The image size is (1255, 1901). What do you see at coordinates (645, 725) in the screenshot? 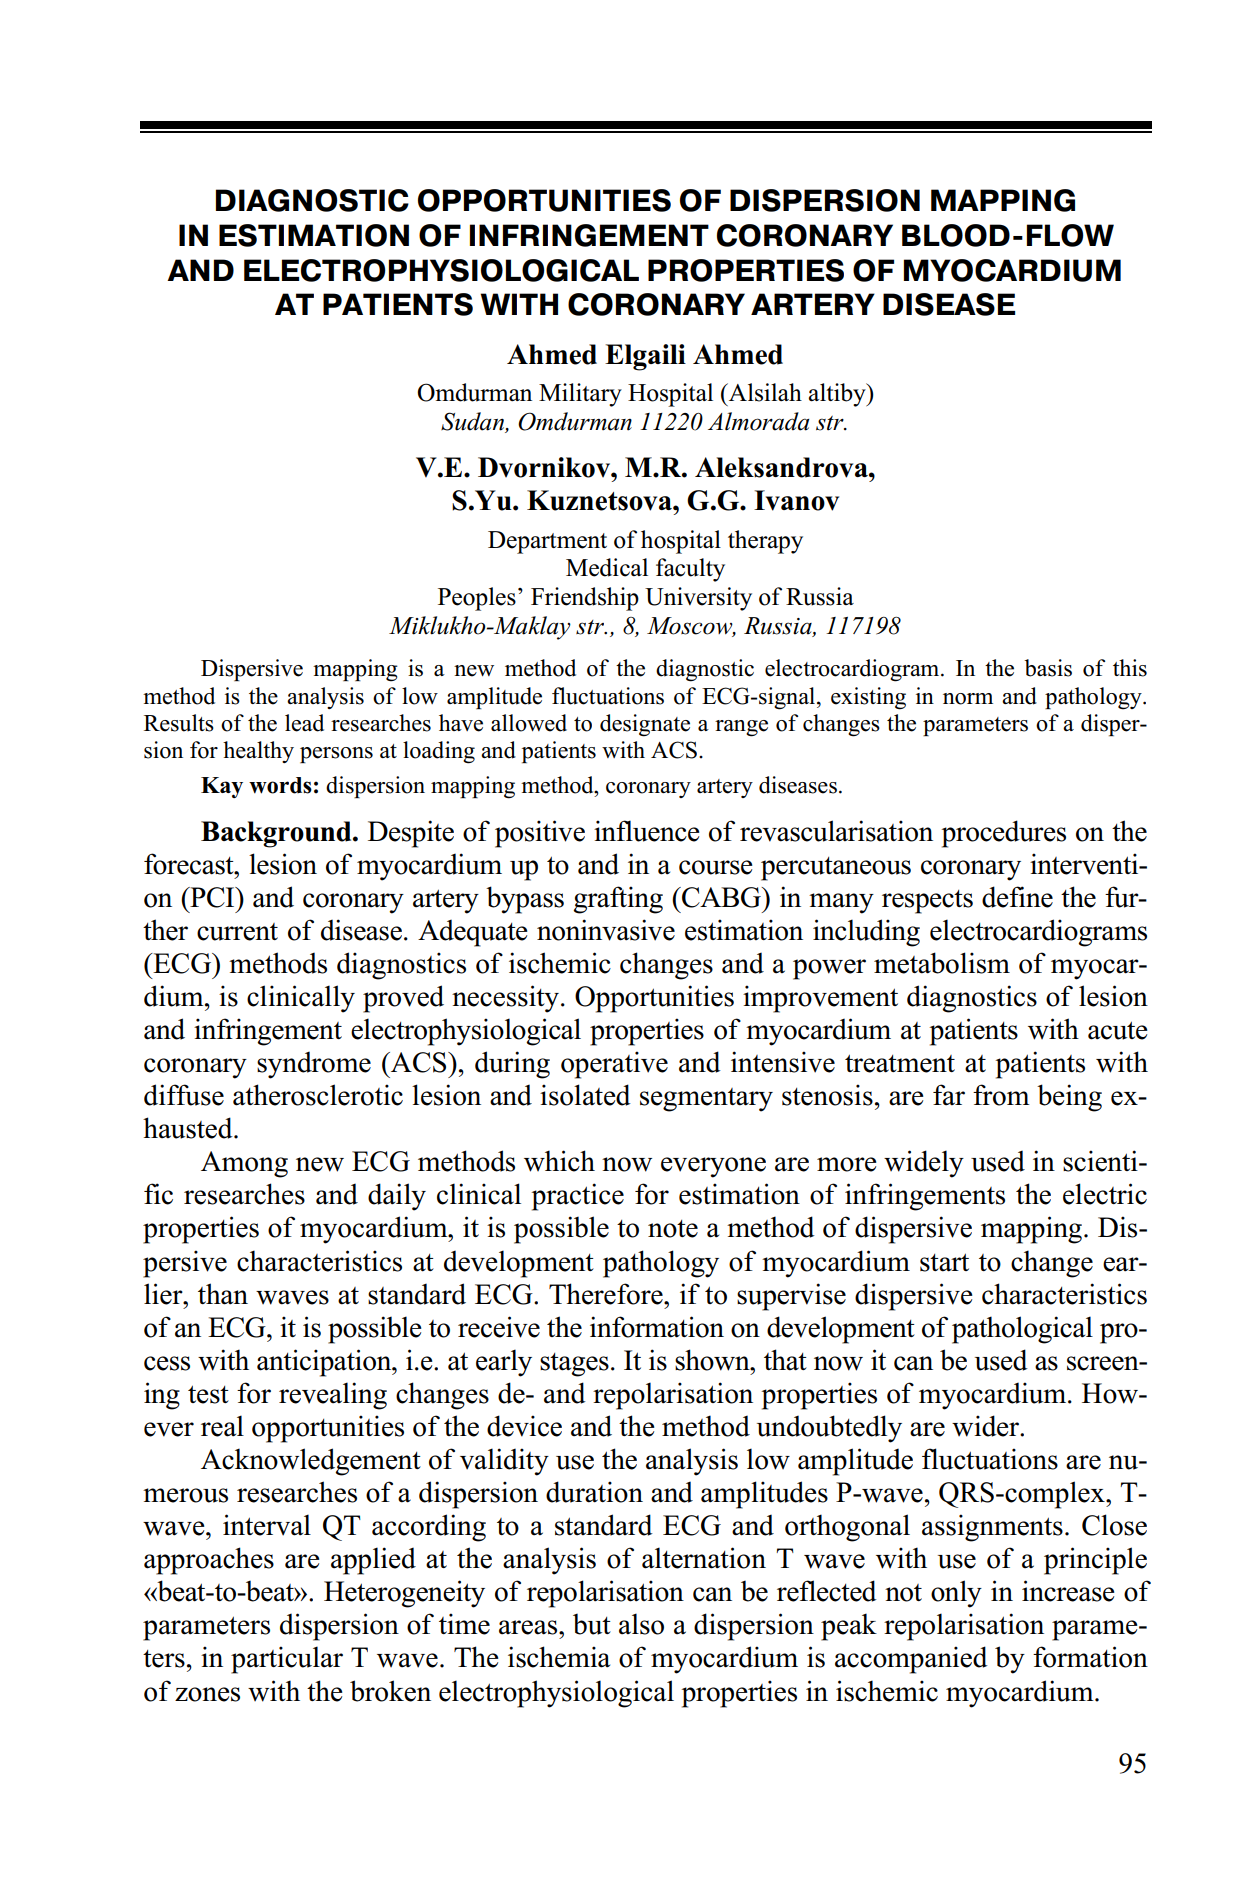
I see `designate` at bounding box center [645, 725].
